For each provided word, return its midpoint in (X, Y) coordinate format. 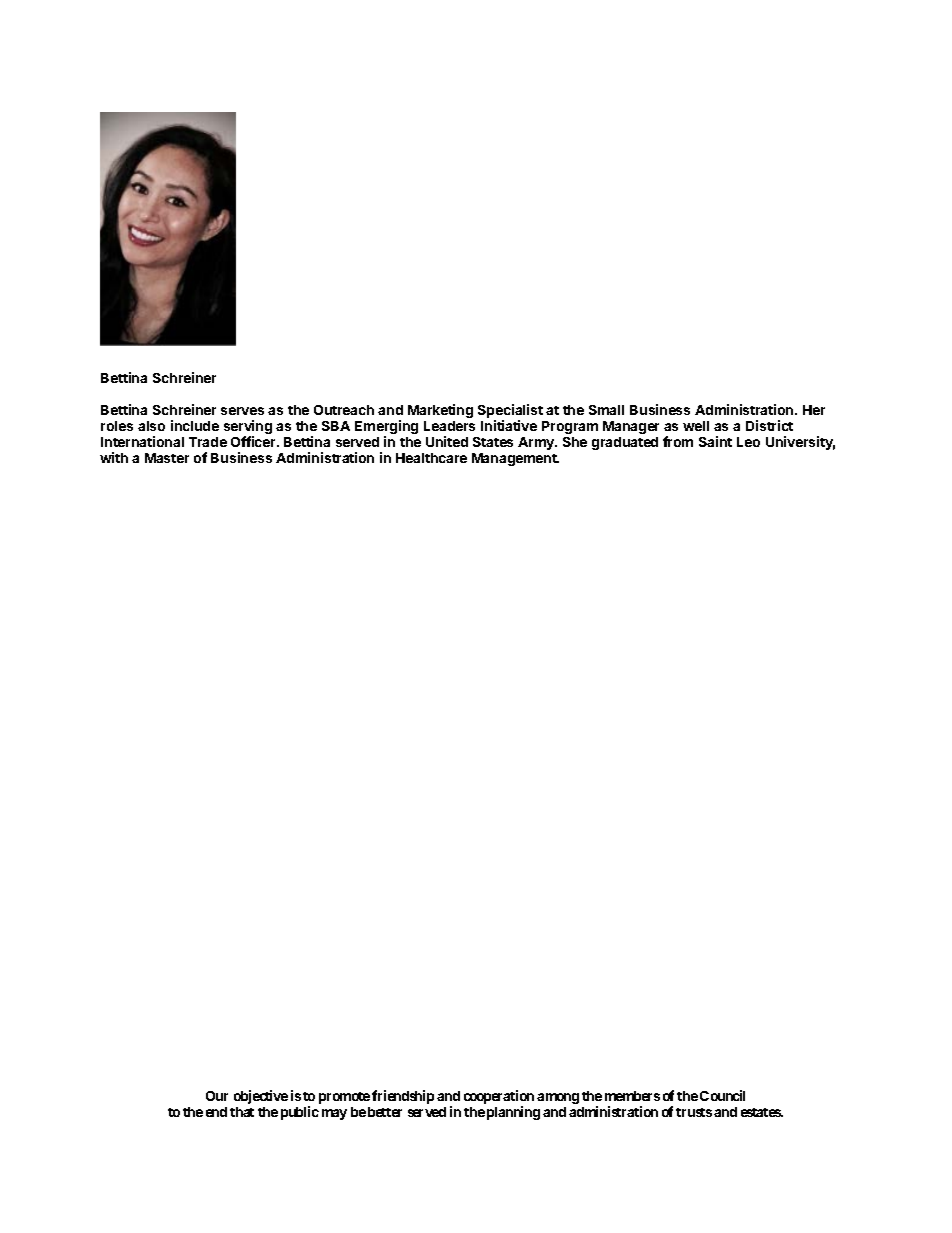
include (195, 425)
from (678, 441)
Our (217, 1096)
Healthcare (431, 458)
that (242, 1112)
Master (167, 458)
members (632, 1096)
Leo (748, 442)
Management (515, 459)
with (114, 457)
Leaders (449, 426)
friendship (403, 1097)
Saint (715, 441)
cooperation (499, 1098)
